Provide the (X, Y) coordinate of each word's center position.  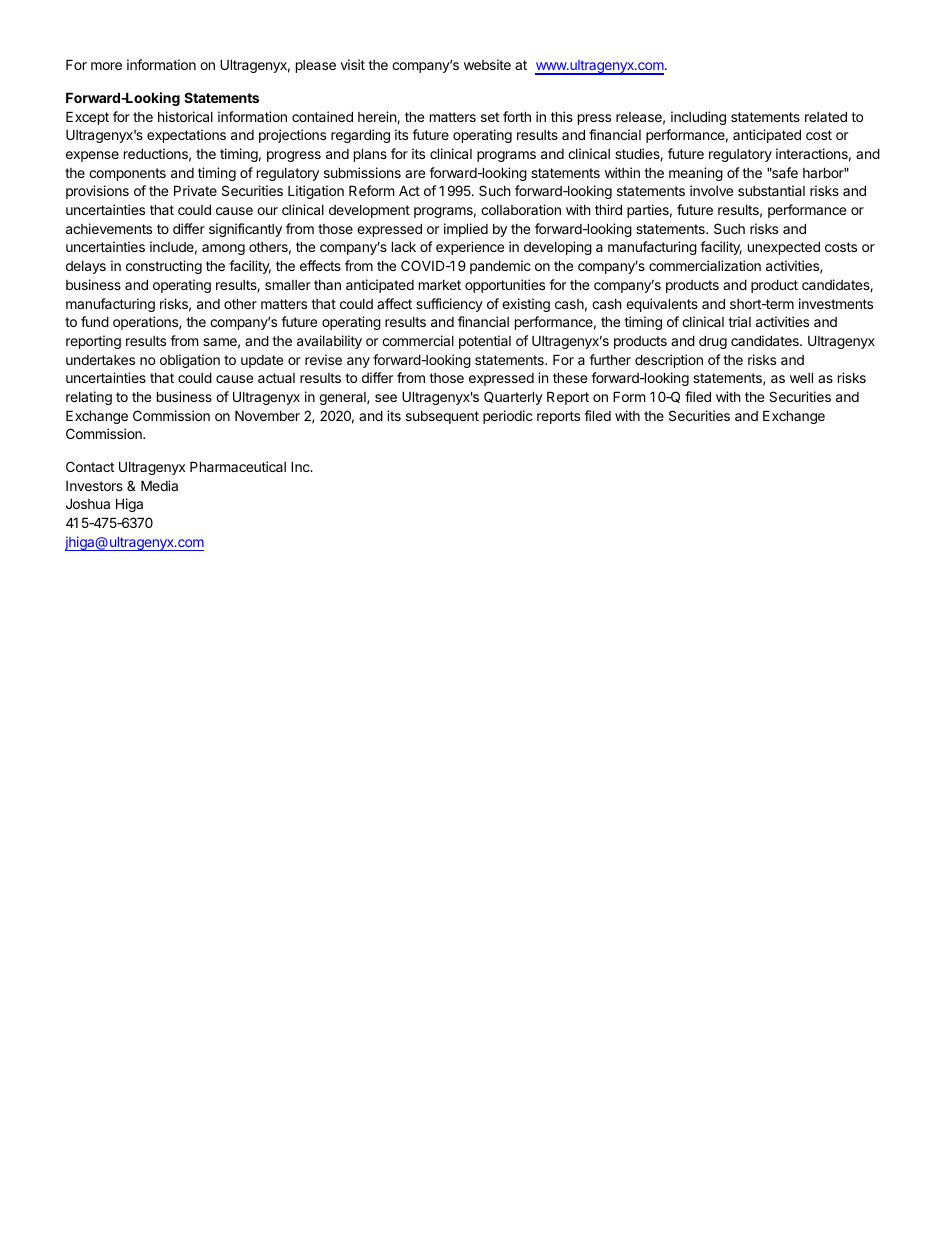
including (698, 118)
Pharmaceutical (238, 466)
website (487, 64)
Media (159, 485)
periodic (508, 417)
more (106, 66)
